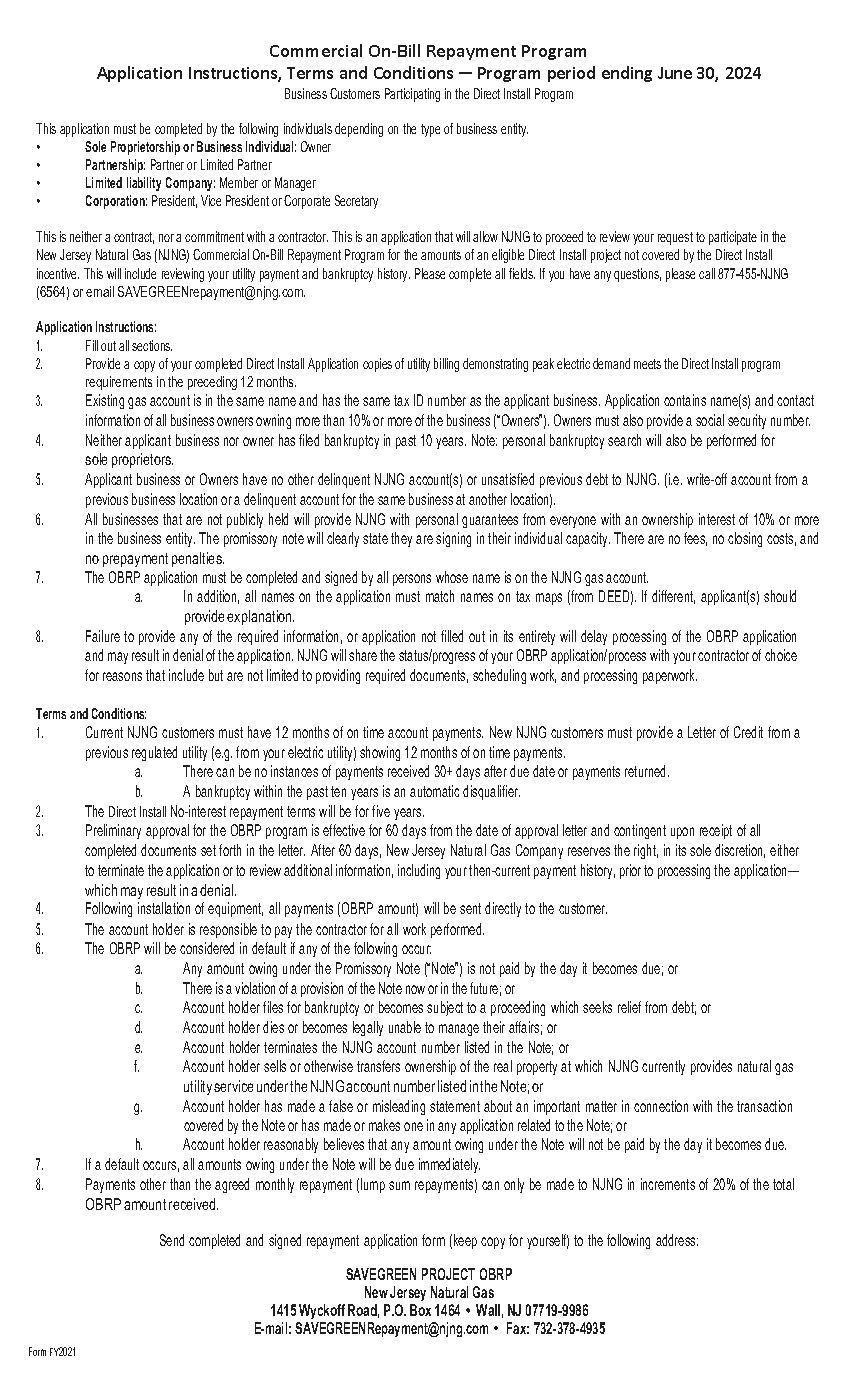 The width and height of the screenshot is (859, 1400). I want to click on fees, so click(695, 539).
